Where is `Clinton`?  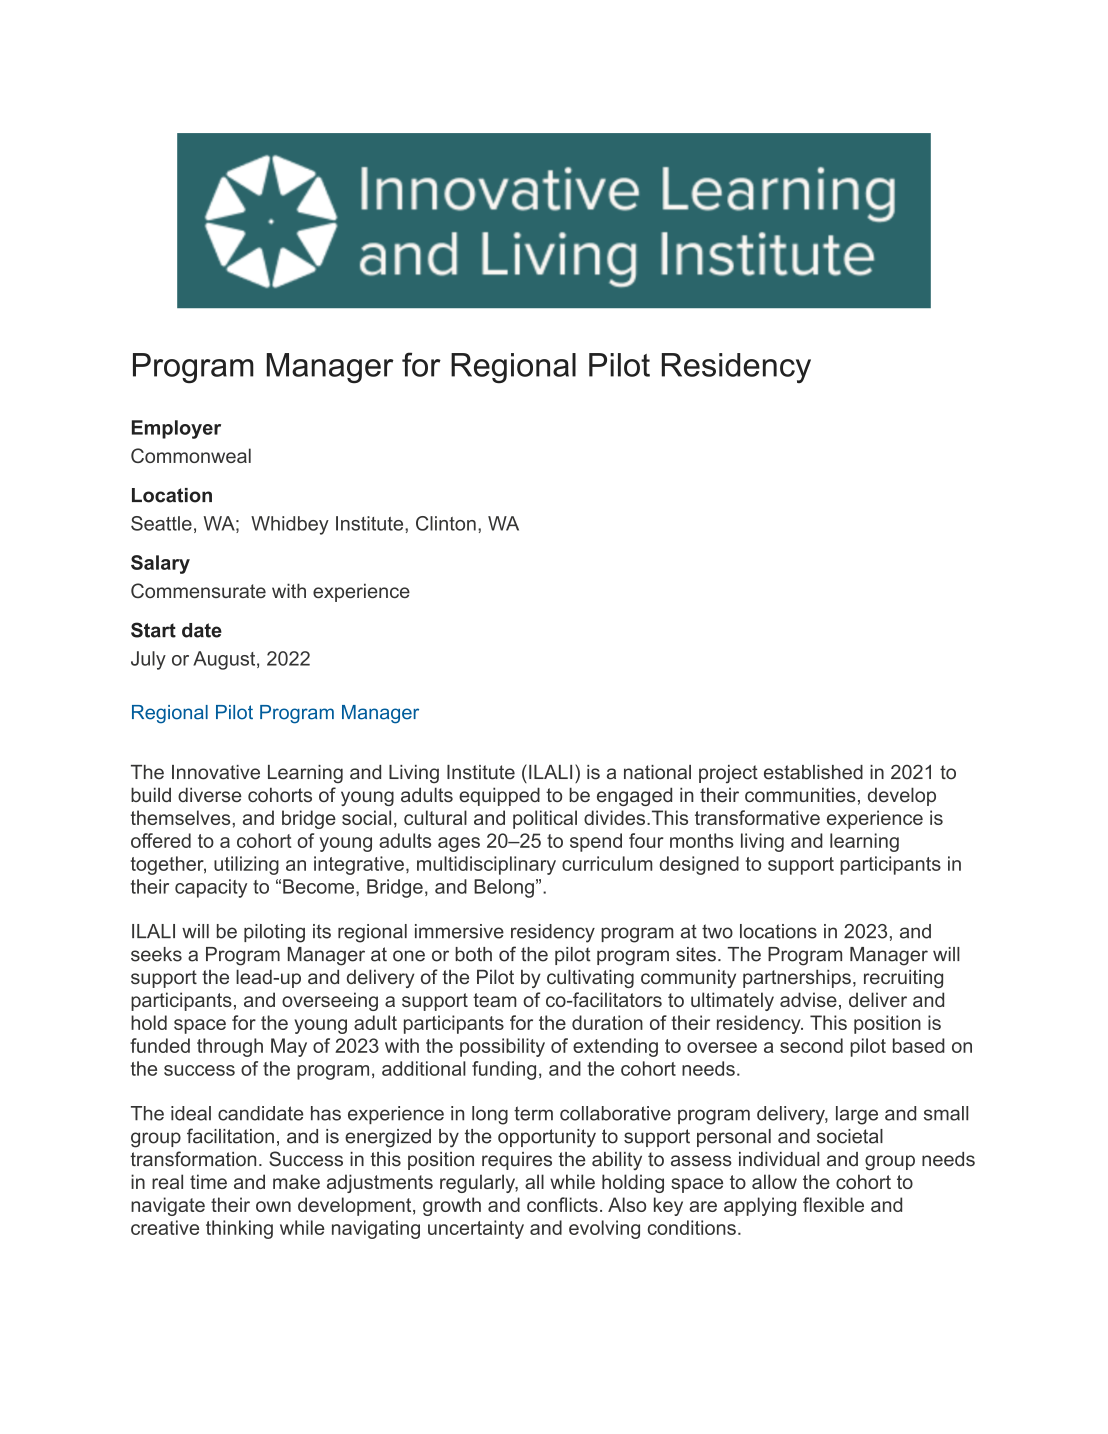
Clinton is located at coordinates (446, 523).
